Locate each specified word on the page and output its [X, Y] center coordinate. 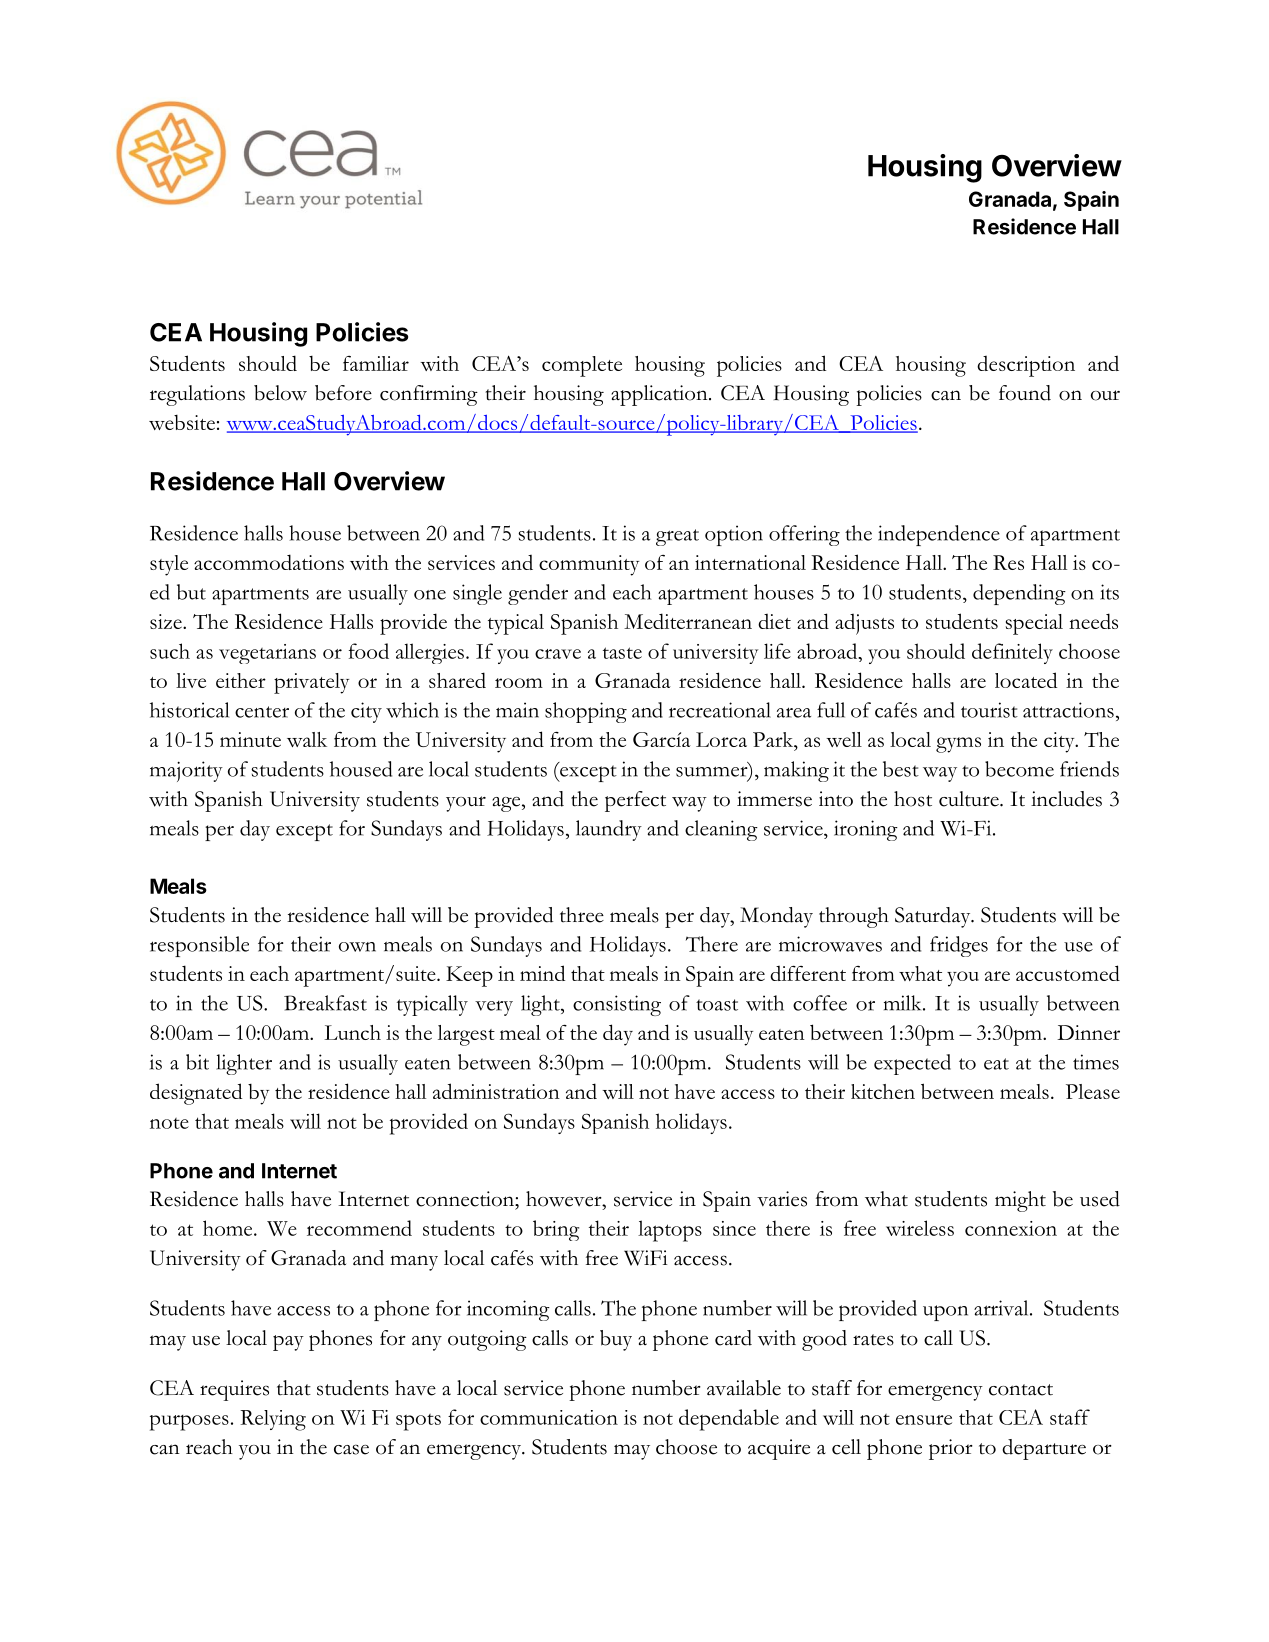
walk [307, 739]
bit [197, 1062]
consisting [617, 1005]
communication [549, 1417]
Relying [273, 1420]
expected [912, 1064]
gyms [958, 745]
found [1025, 393]
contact [1021, 1390]
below [280, 393]
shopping [586, 712]
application [660, 395]
